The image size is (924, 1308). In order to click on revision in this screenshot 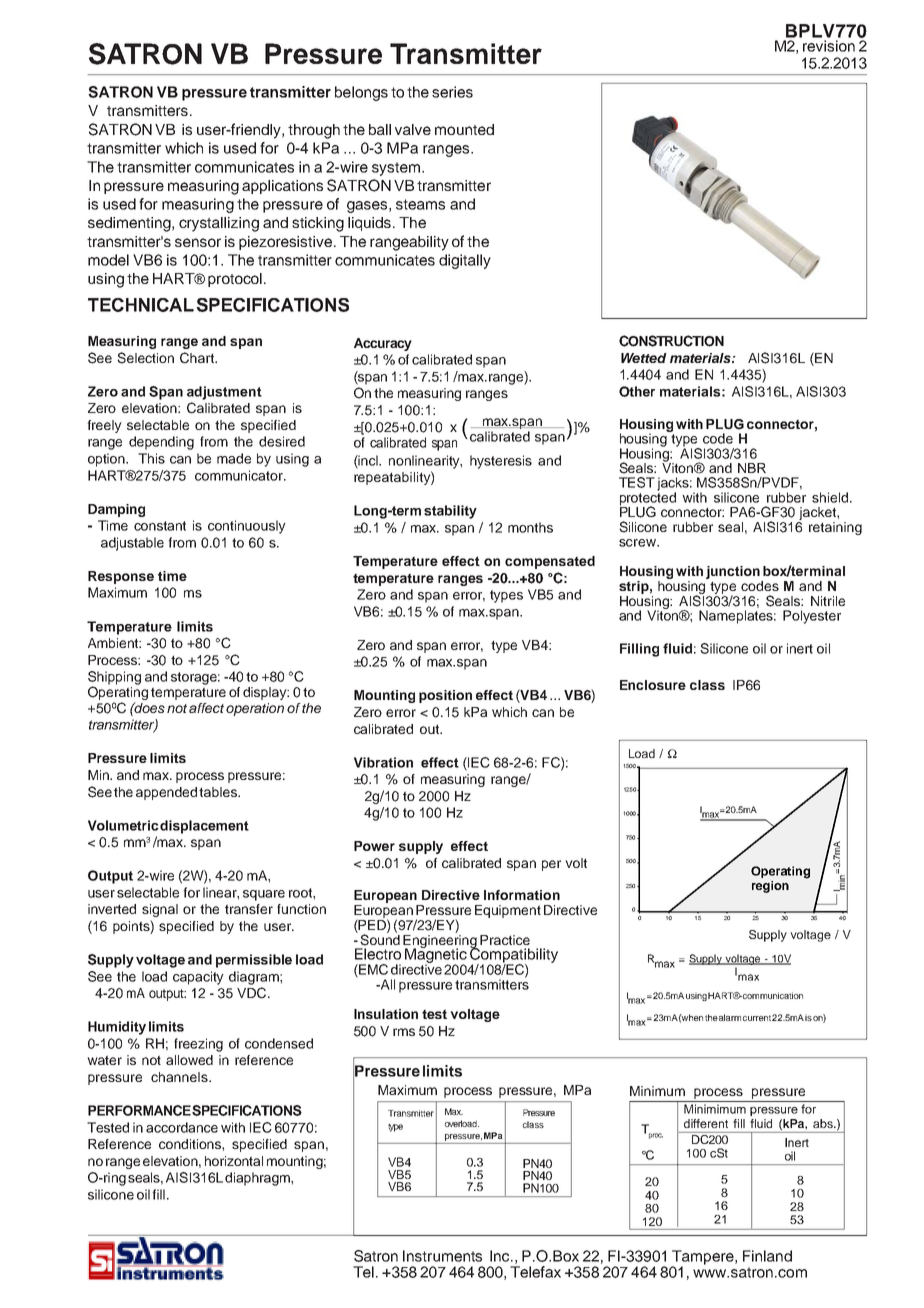, I will do `click(829, 46)`.
